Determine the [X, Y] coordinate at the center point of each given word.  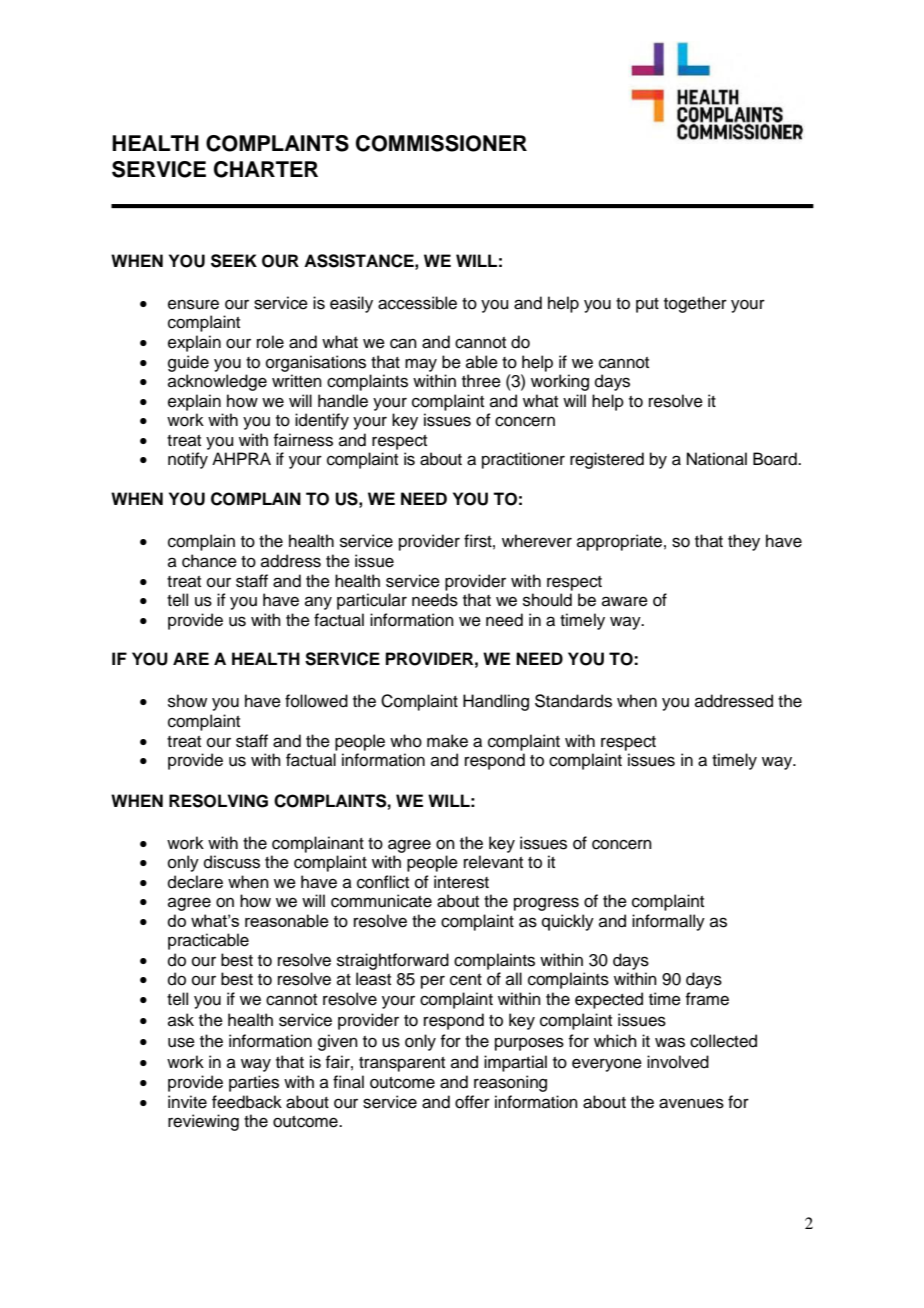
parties [254, 1083]
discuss [232, 862]
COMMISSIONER [441, 143]
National [717, 459]
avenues [691, 1103]
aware [625, 601]
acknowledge [217, 382]
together [695, 304]
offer [472, 1102]
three [481, 381]
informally [668, 922]
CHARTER [266, 169]
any [318, 603]
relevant [493, 862]
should [547, 600]
